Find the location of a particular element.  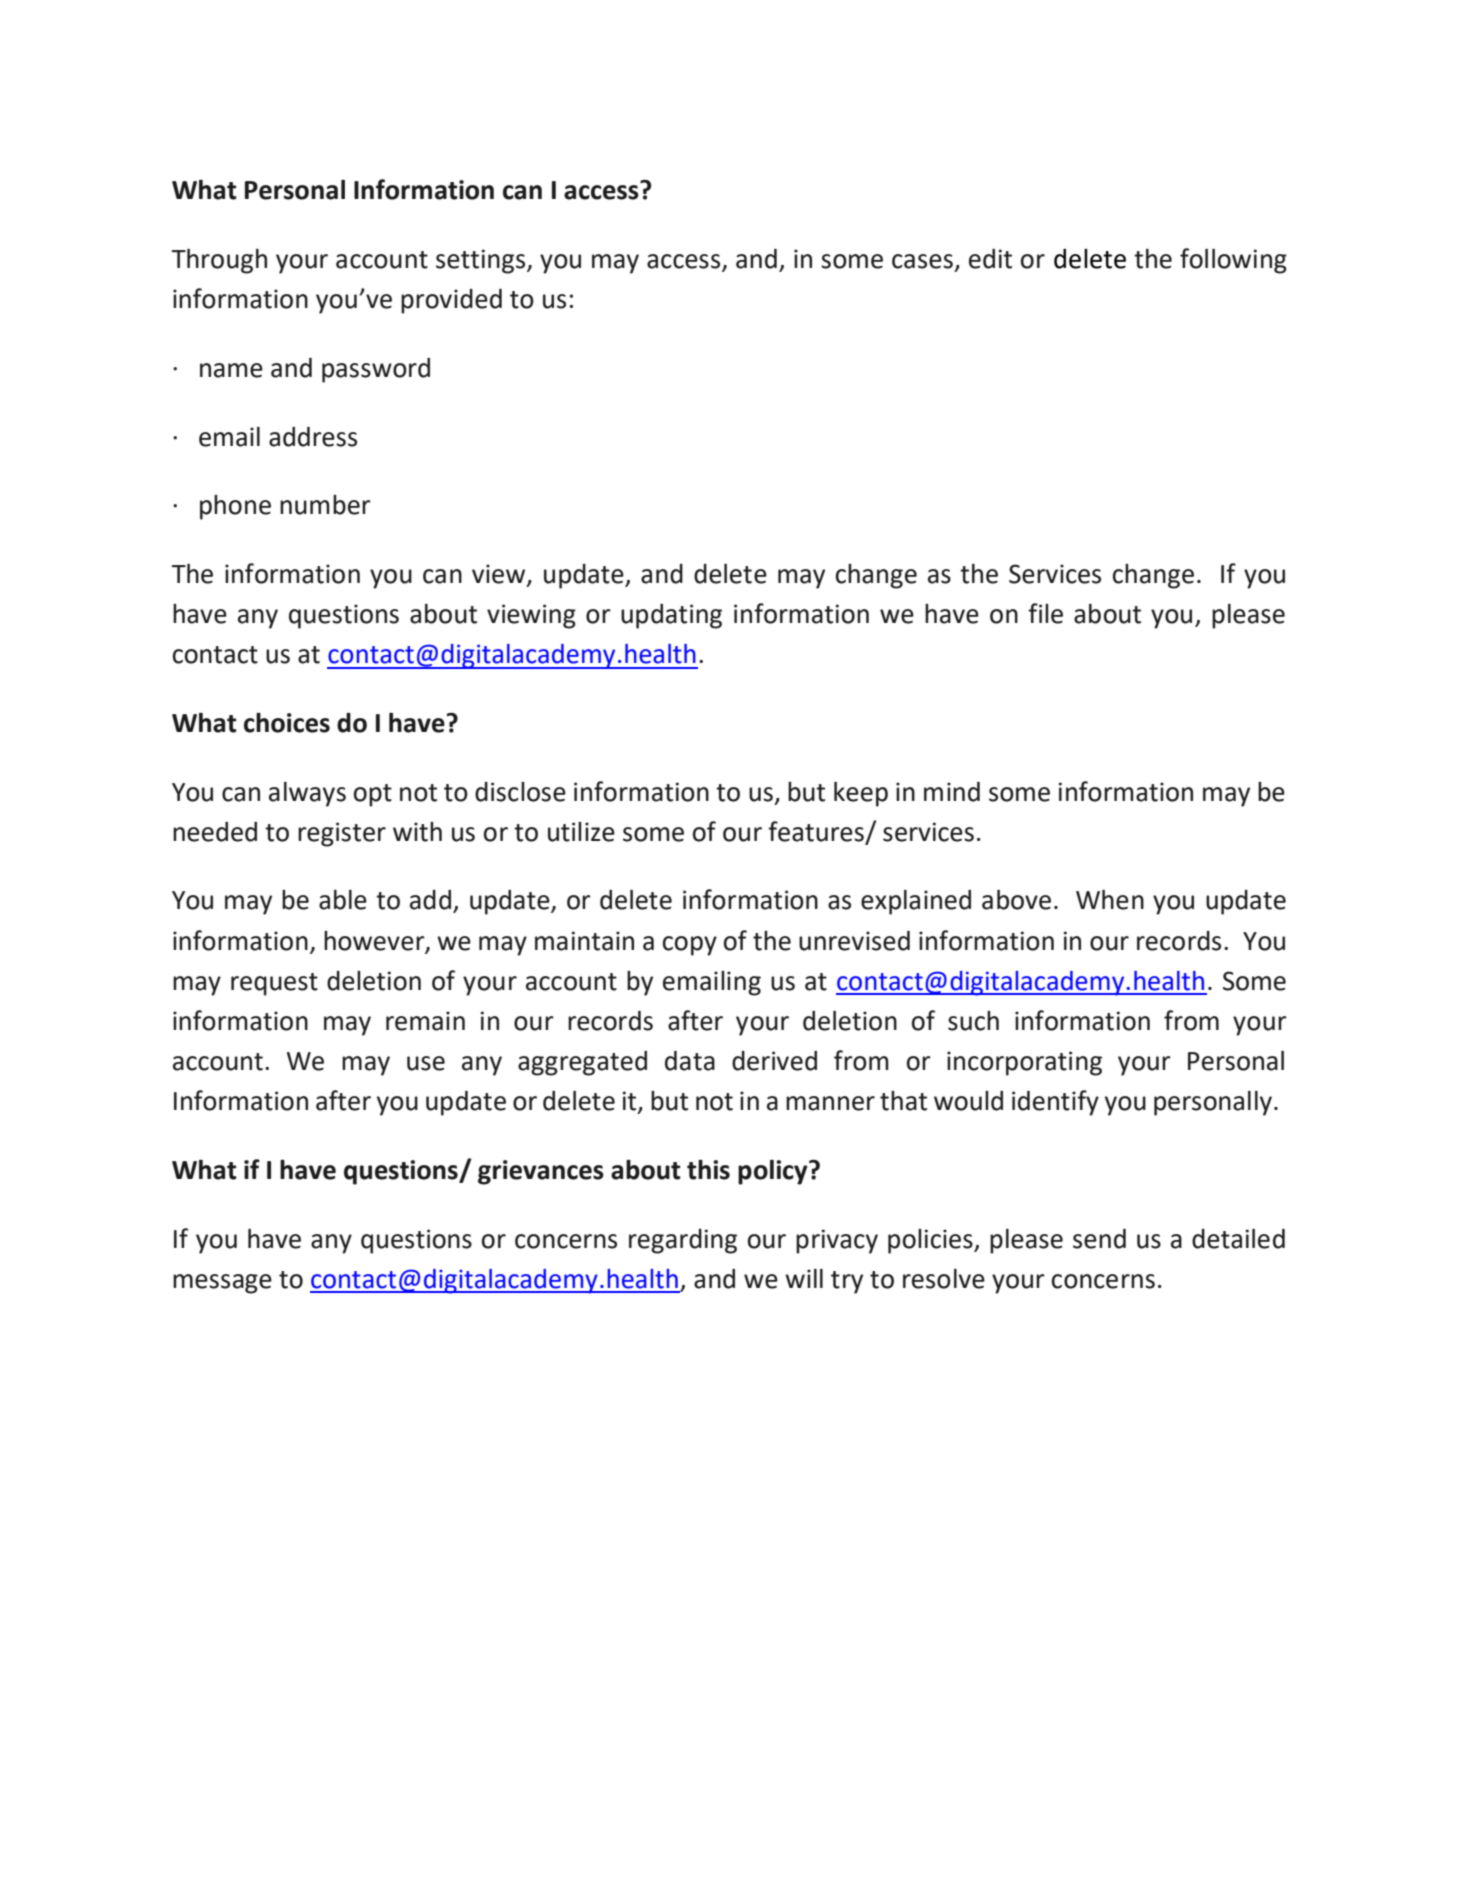

regarding is located at coordinates (683, 1241).
